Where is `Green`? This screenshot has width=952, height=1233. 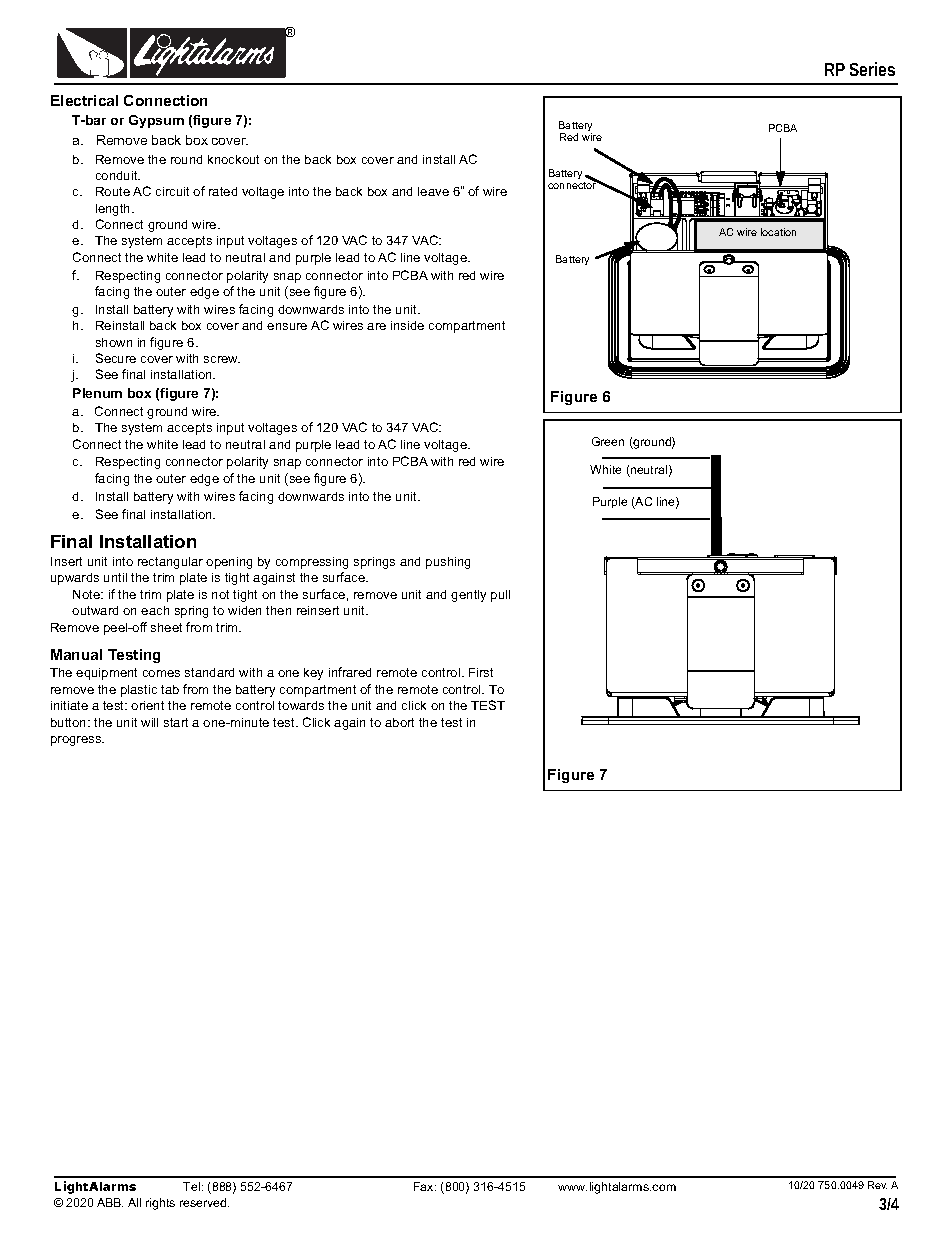
Green is located at coordinates (608, 441).
